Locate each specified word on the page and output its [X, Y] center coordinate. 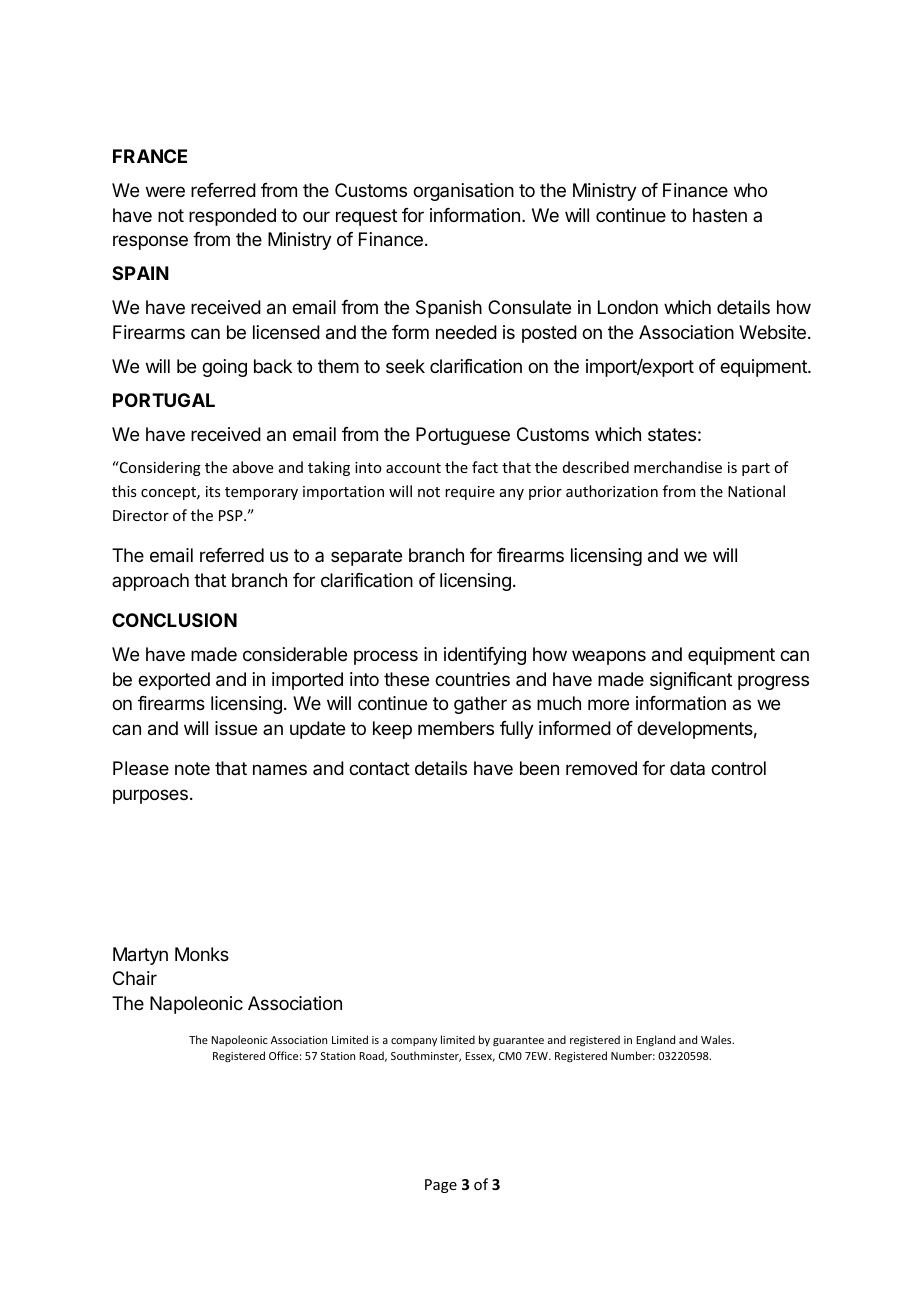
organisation [463, 192]
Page [441, 1186]
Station [338, 1056]
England [656, 1040]
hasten [720, 215]
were [165, 191]
